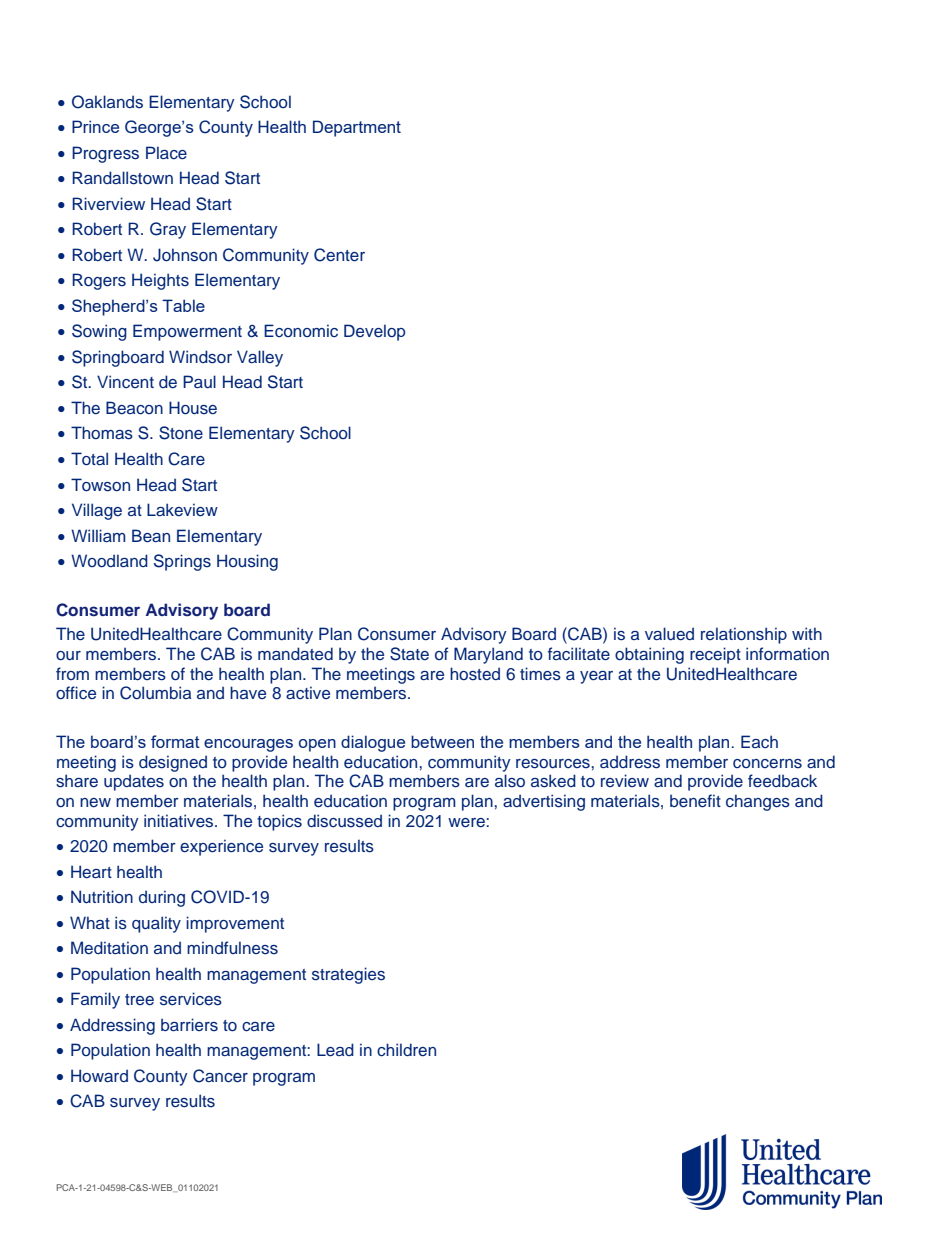 The image size is (952, 1233). Describe the element at coordinates (339, 255) in the screenshot. I see `Center` at that location.
